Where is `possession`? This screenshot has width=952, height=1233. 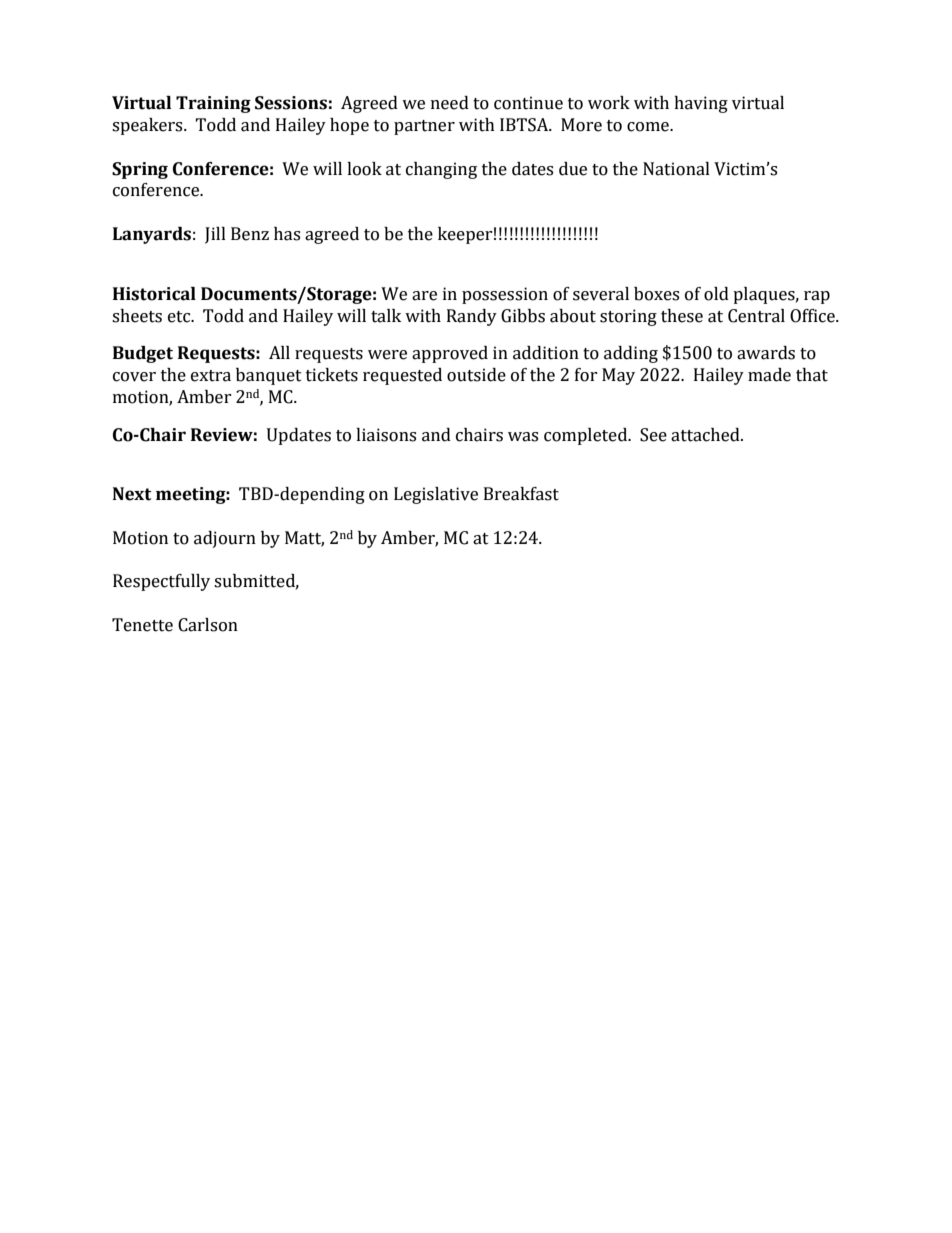 possession is located at coordinates (505, 295).
